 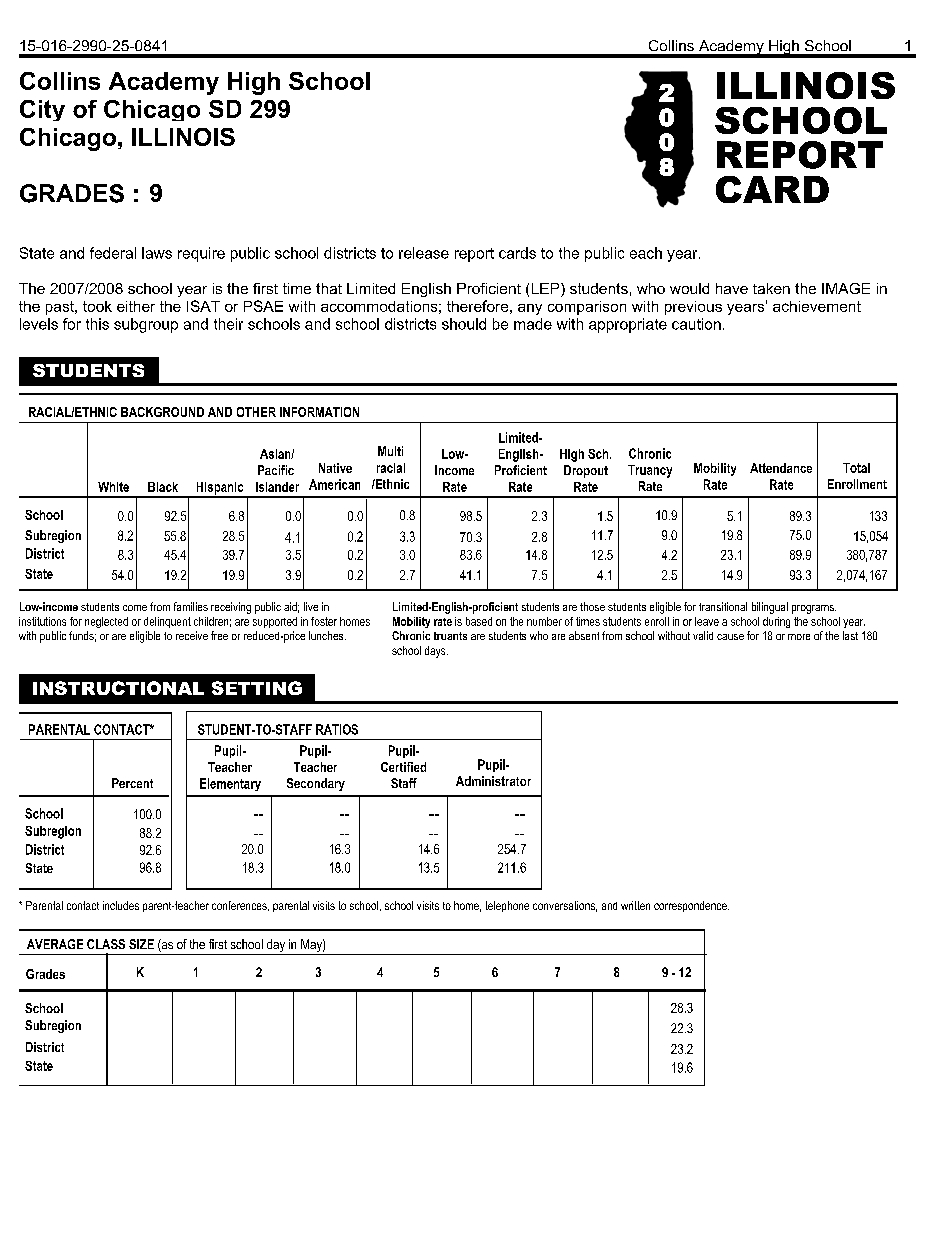 What do you see at coordinates (334, 484) in the screenshot?
I see `American` at bounding box center [334, 484].
